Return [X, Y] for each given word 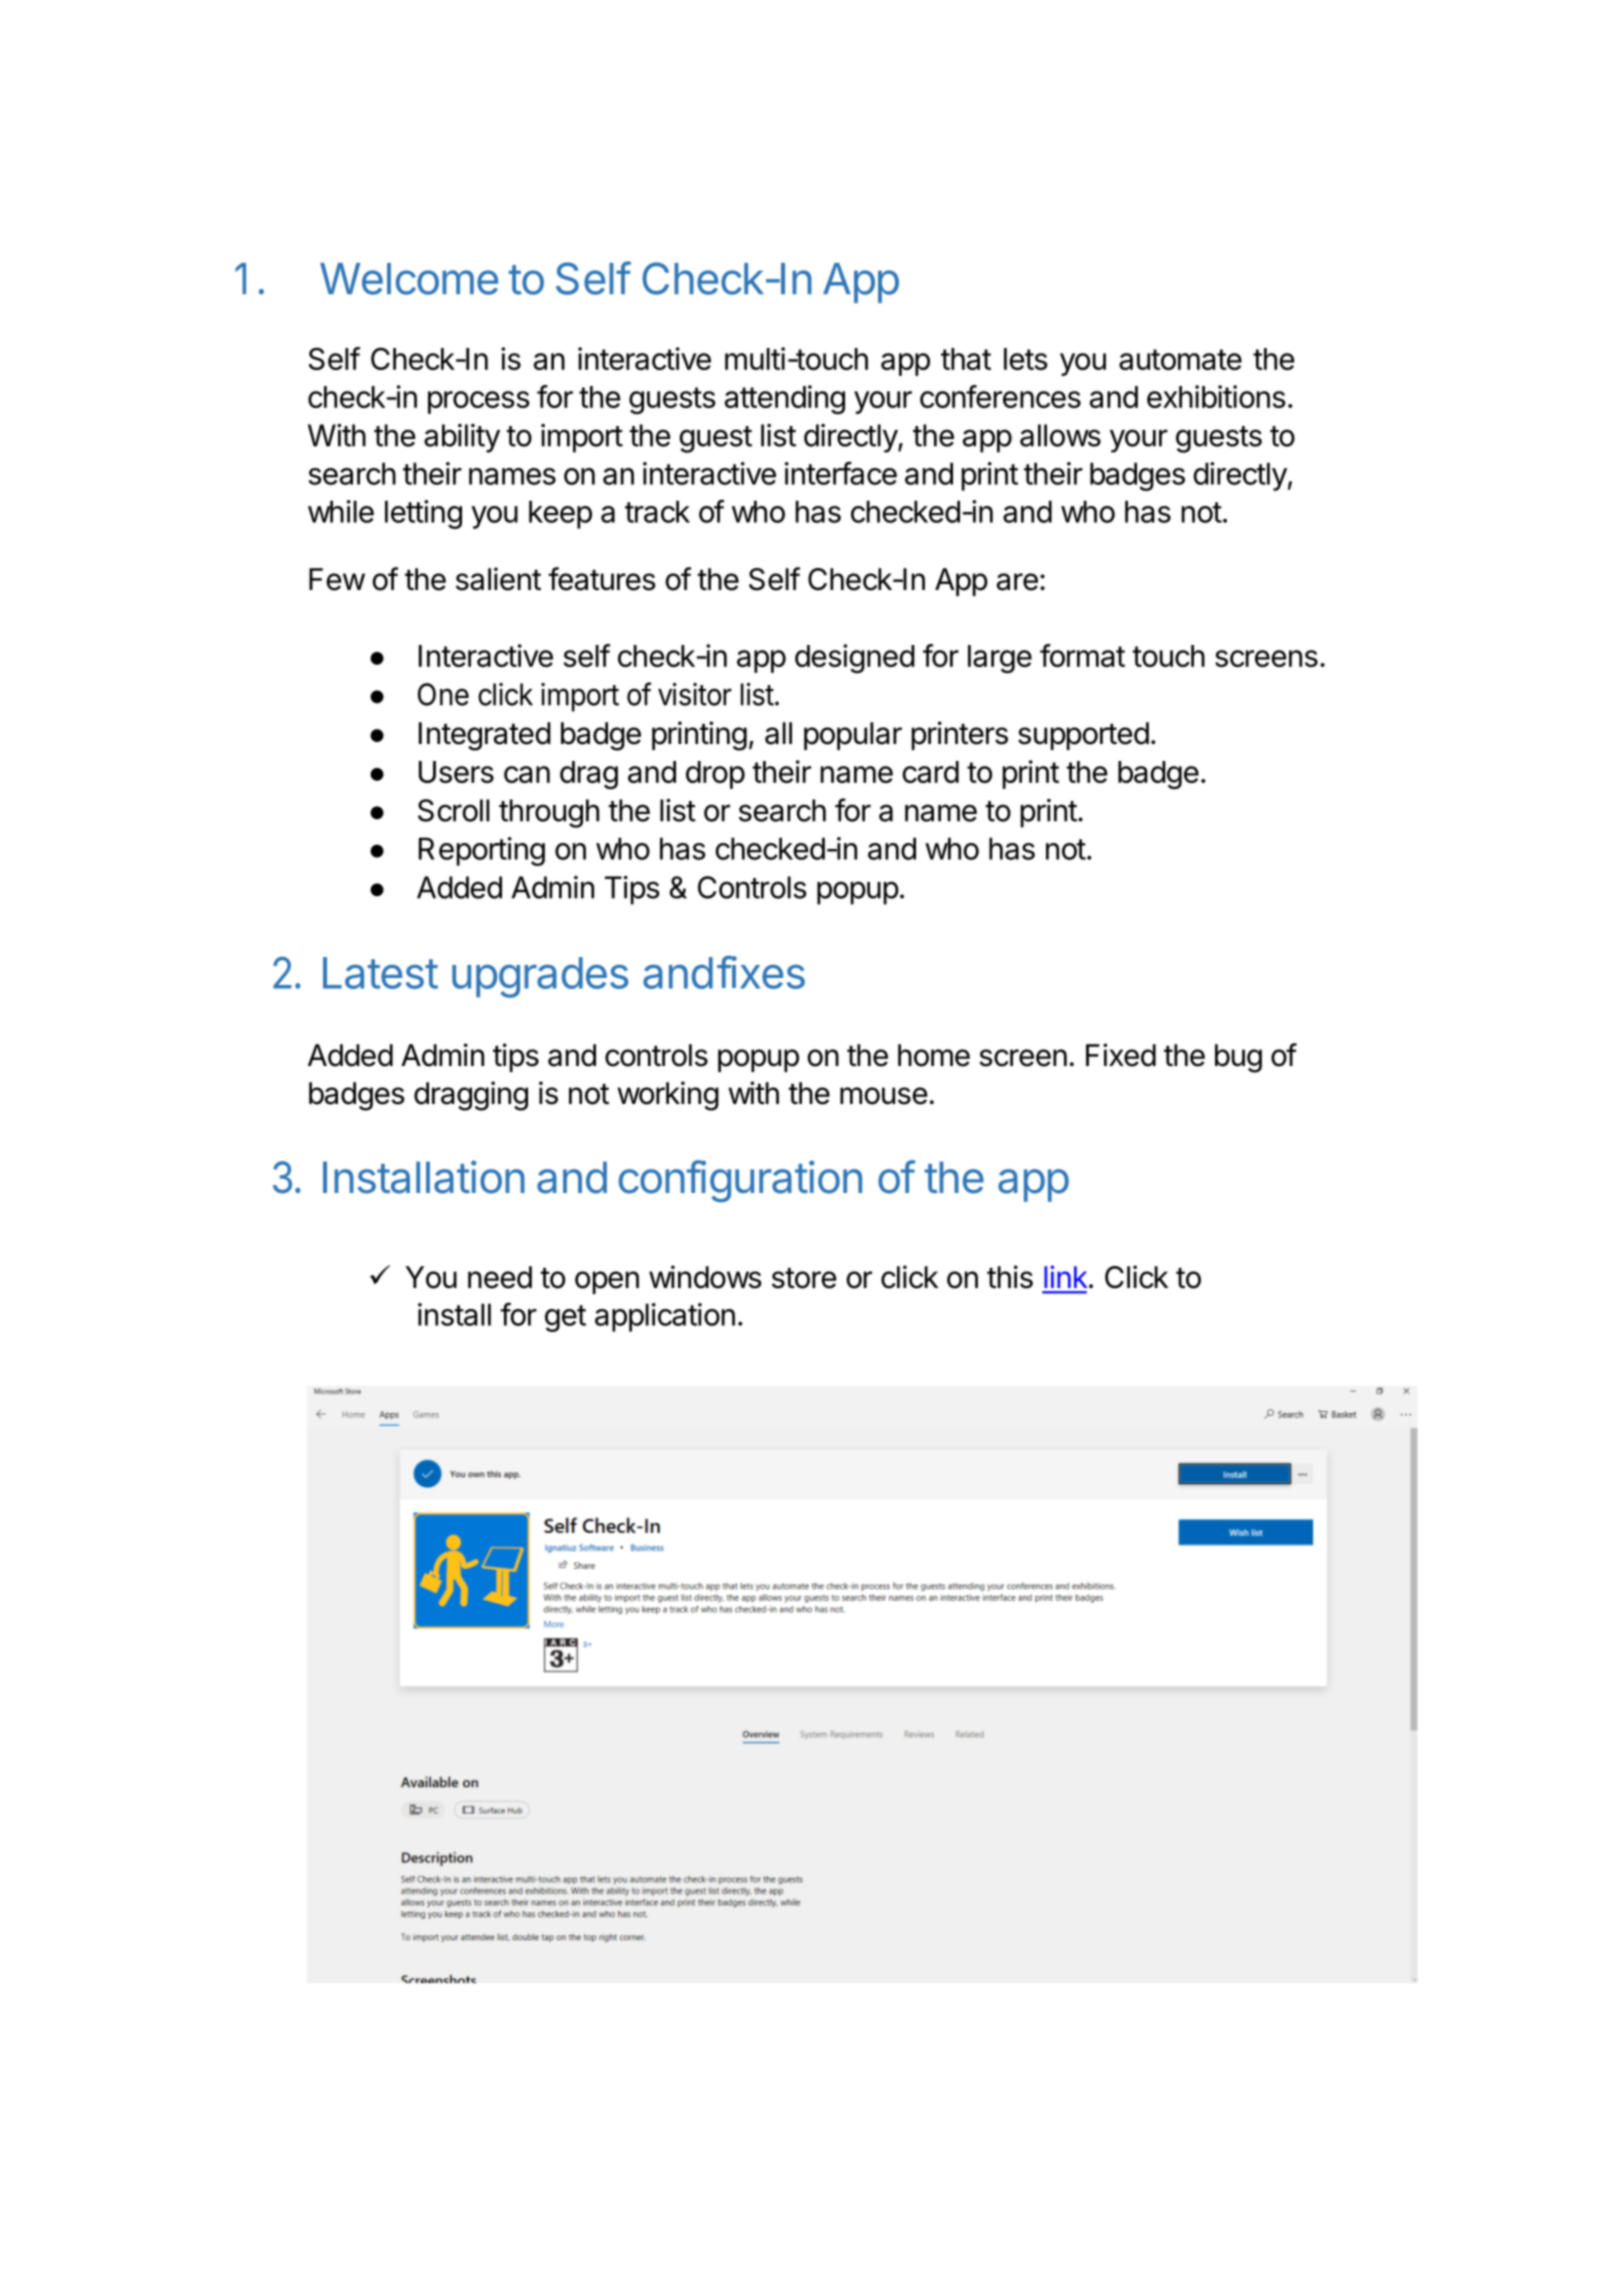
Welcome [409, 279]
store [804, 1278]
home [934, 1055]
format [1082, 655]
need [500, 1277]
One [443, 694]
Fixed [1121, 1055]
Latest [380, 973]
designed [855, 658]
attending [785, 399]
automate [1180, 359]
